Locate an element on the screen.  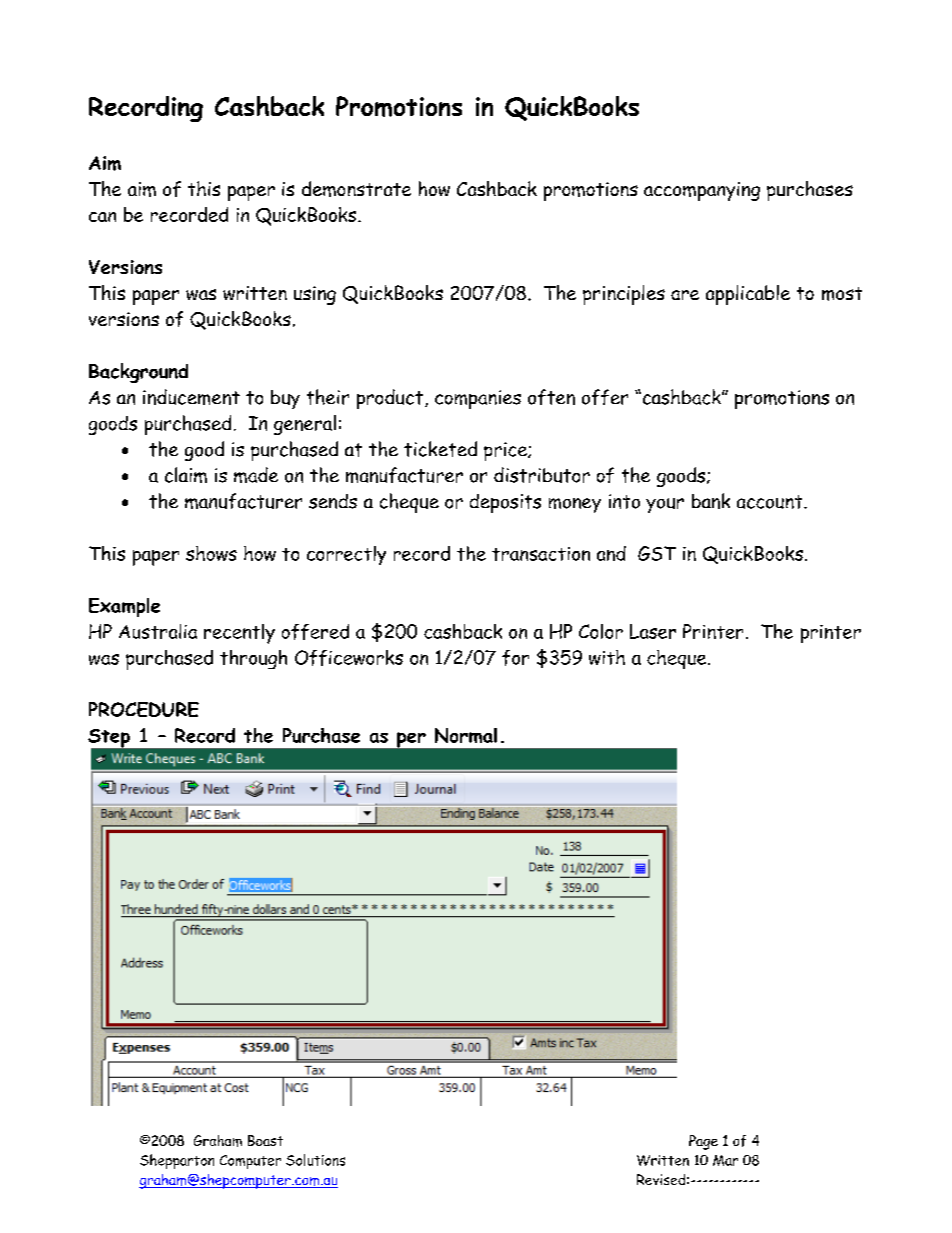
shows is located at coordinates (211, 553).
